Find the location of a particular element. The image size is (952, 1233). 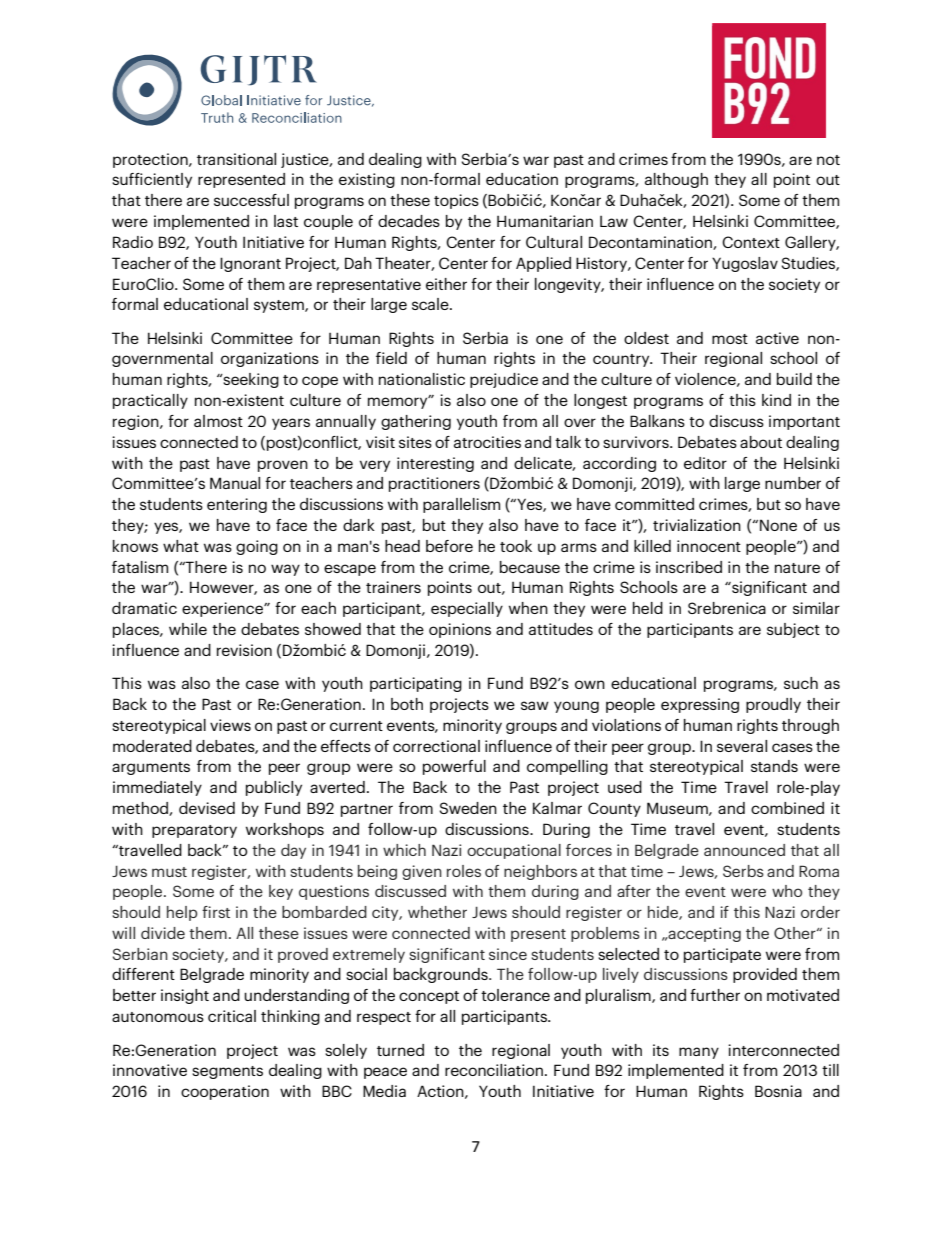

topics is located at coordinates (456, 201).
